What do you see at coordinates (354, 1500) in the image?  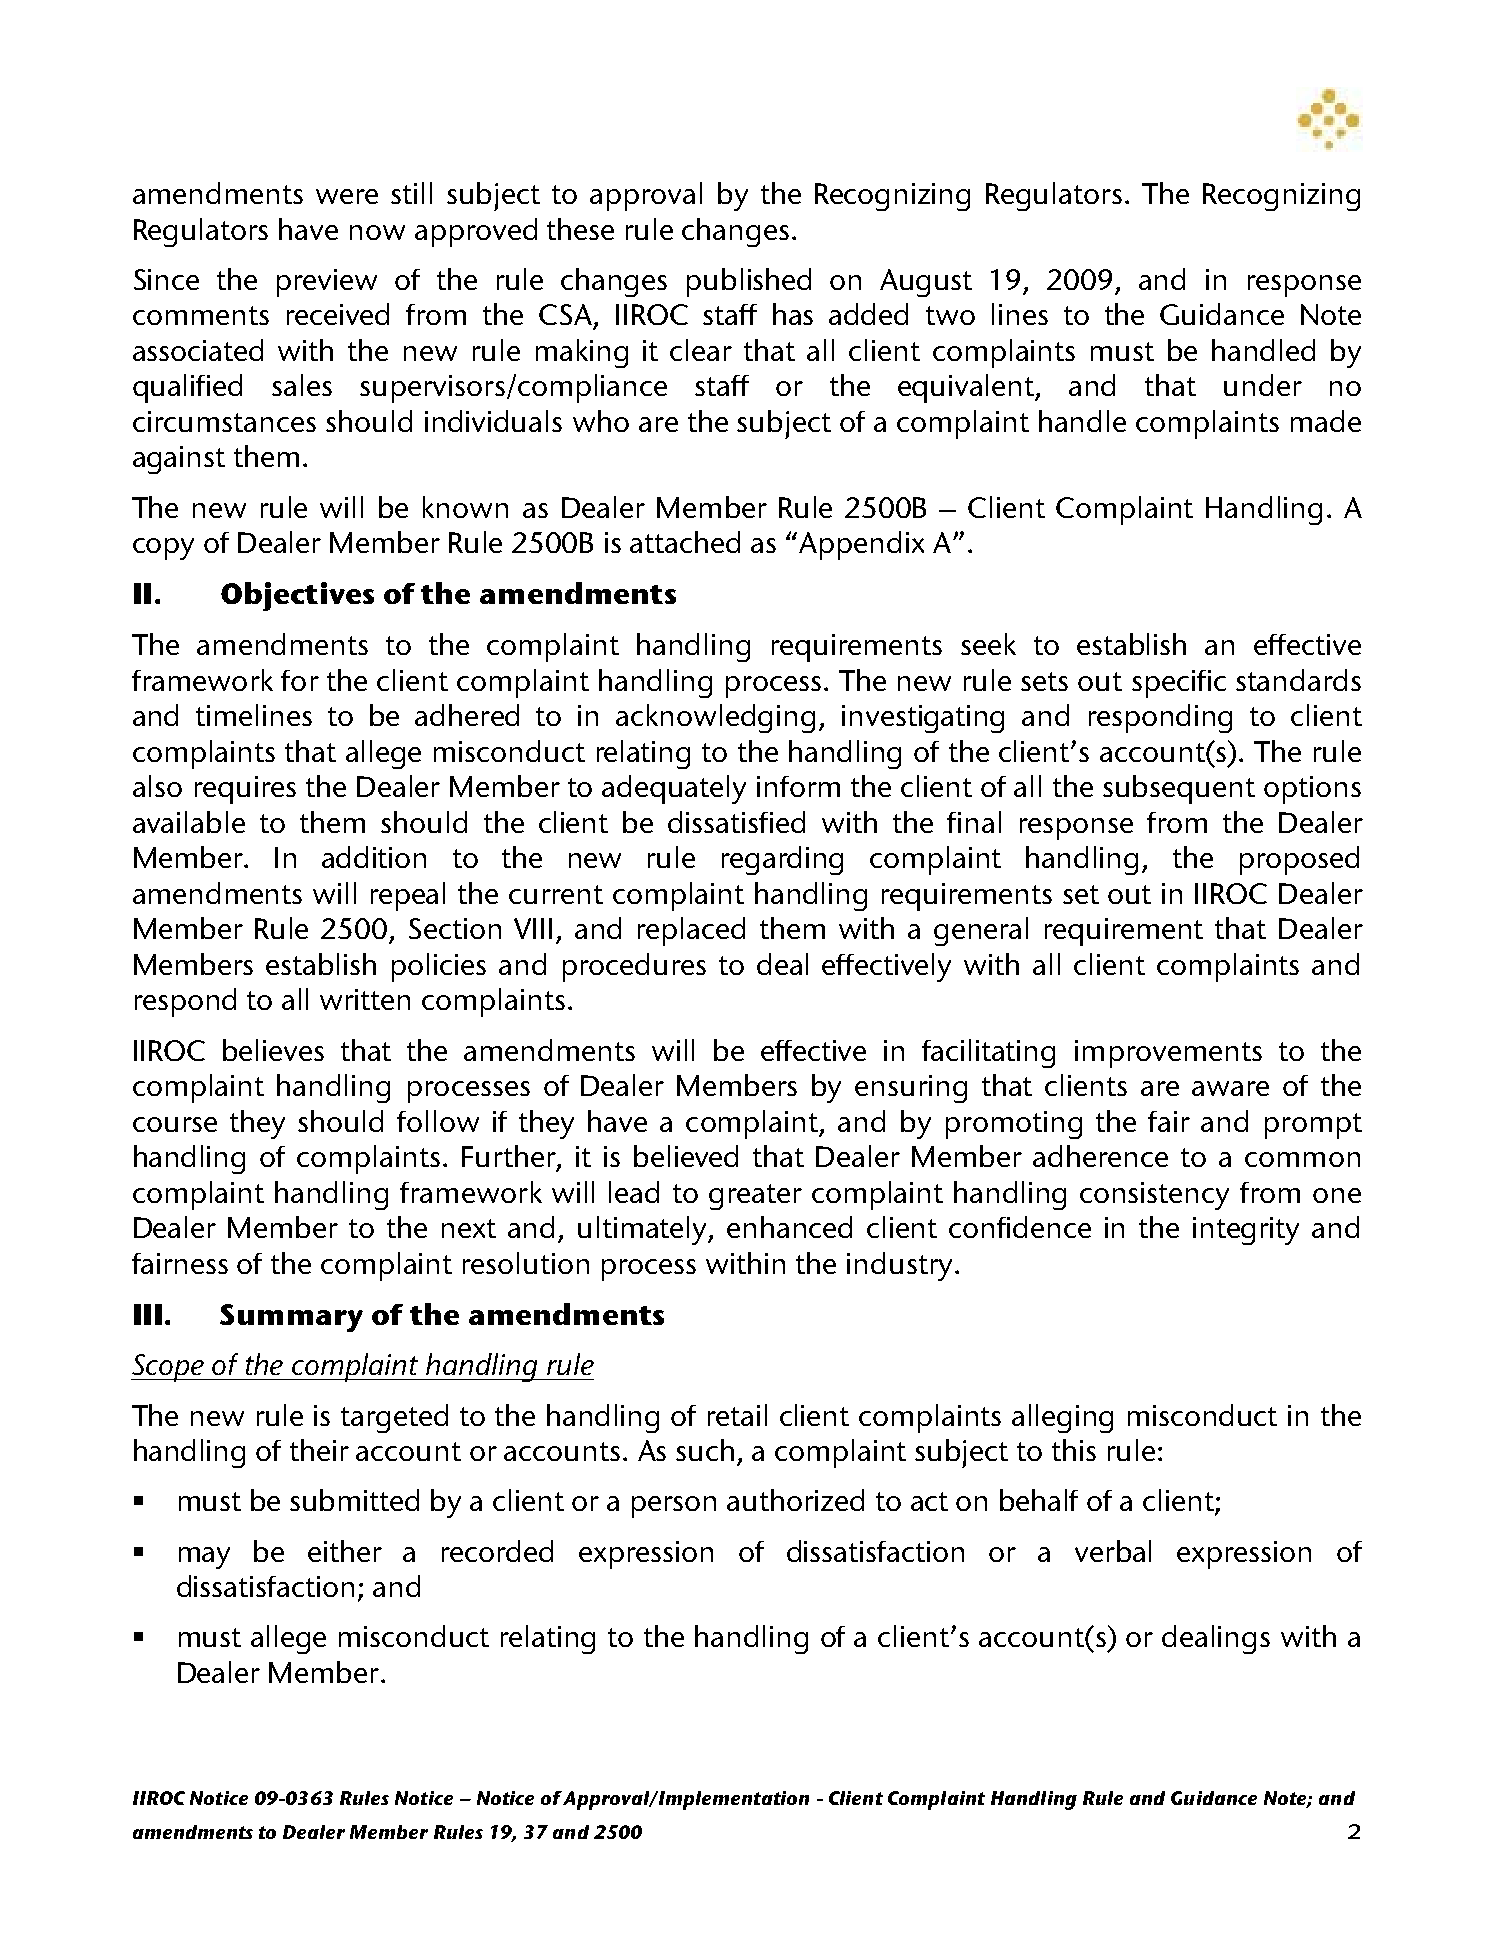 I see `submitted` at bounding box center [354, 1500].
